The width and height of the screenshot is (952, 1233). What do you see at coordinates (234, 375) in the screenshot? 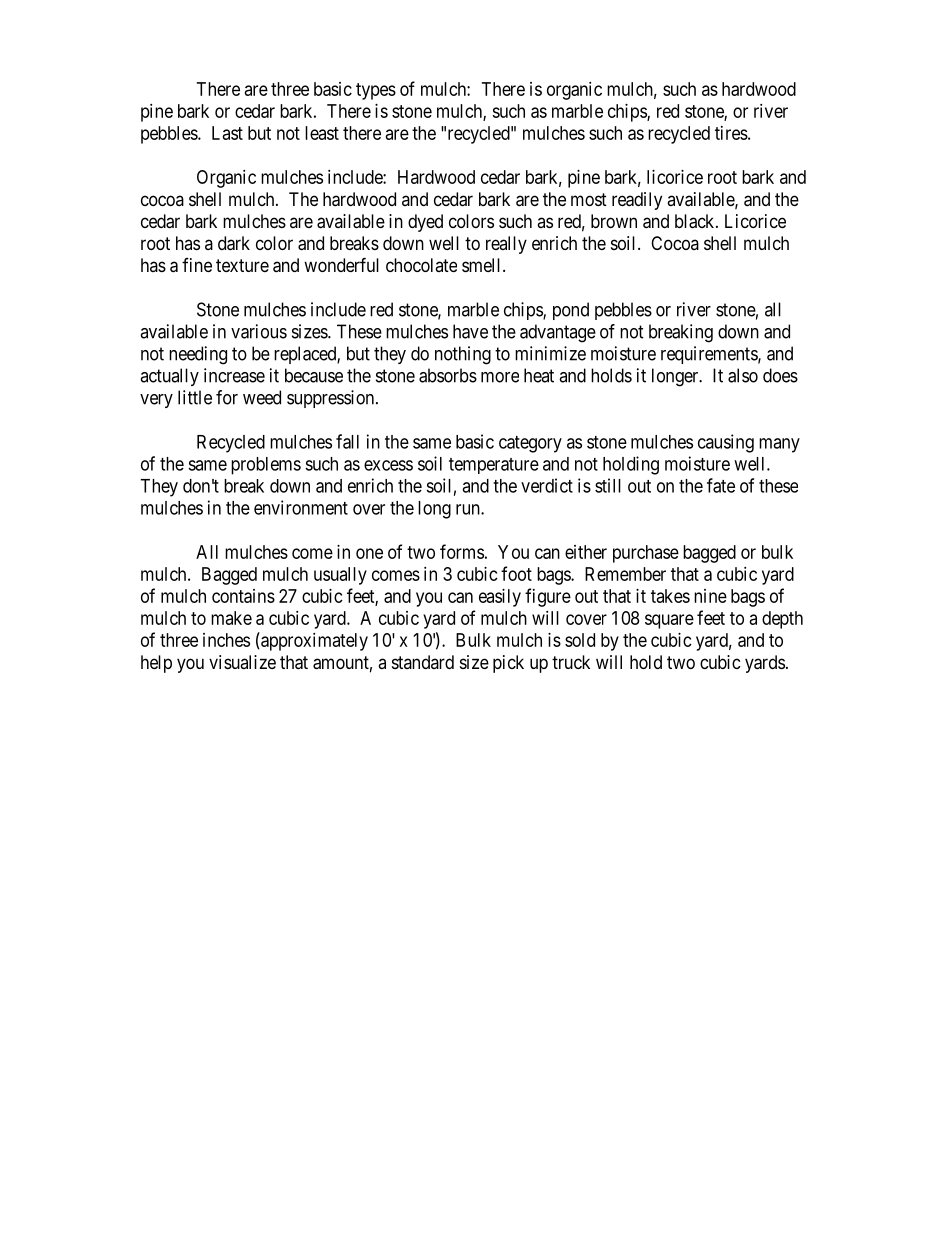
I see `increase` at bounding box center [234, 375].
